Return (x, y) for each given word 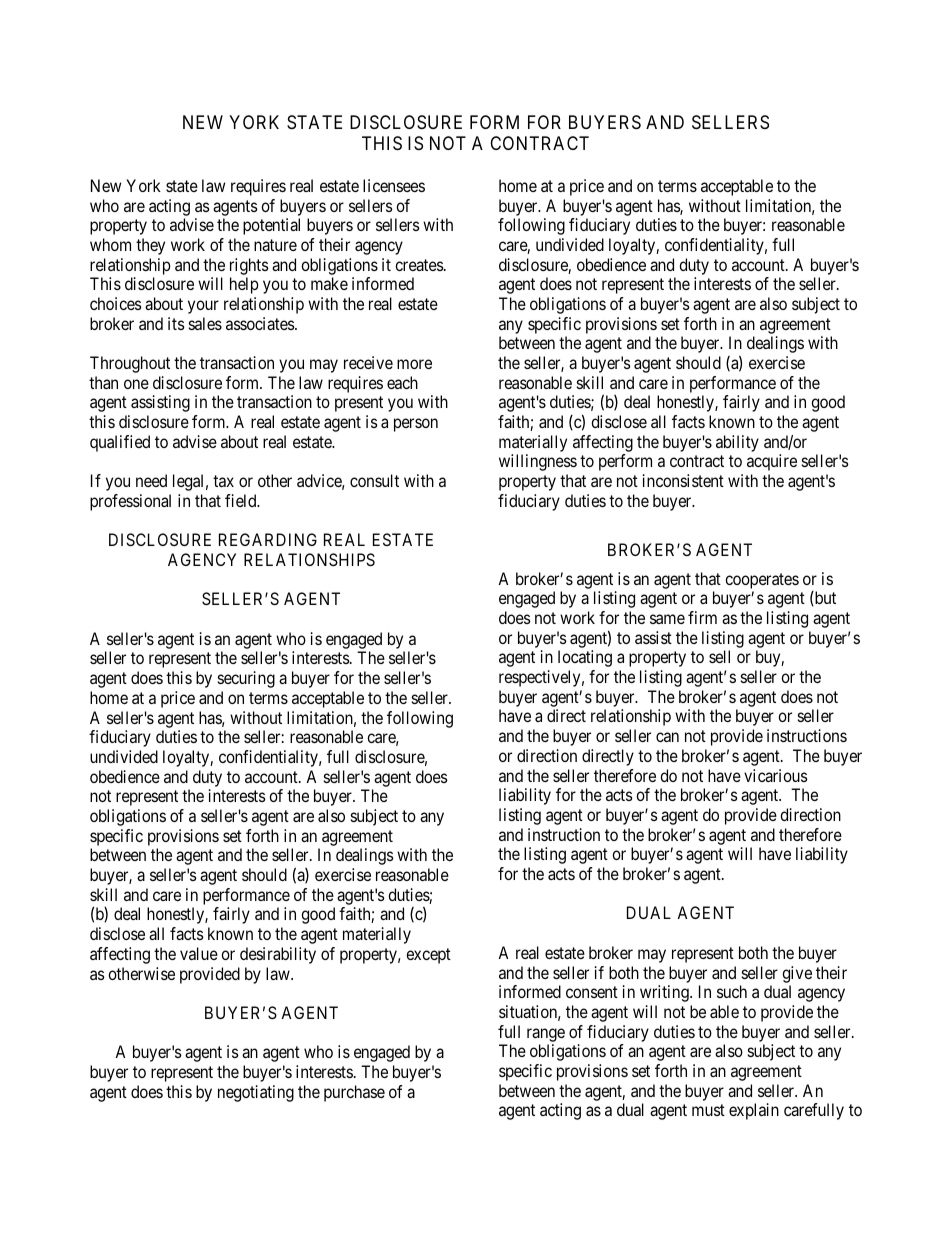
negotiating (256, 1093)
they (150, 246)
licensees (394, 185)
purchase (354, 1093)
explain (754, 1111)
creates (419, 265)
